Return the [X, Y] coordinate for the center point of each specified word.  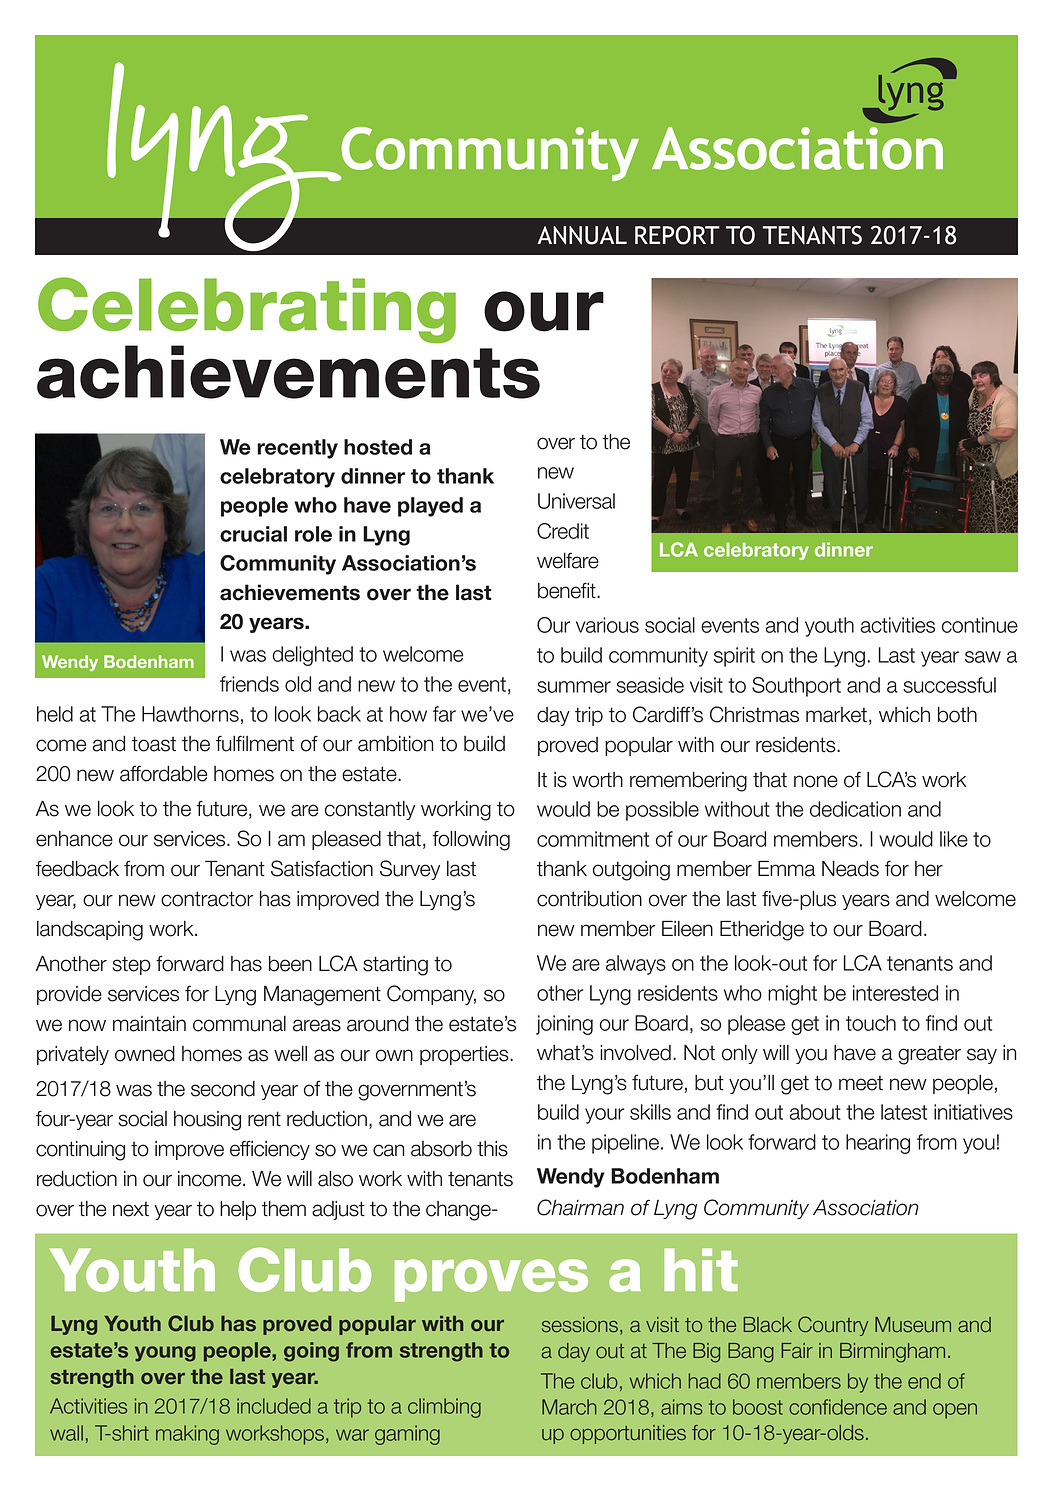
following [471, 840]
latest [904, 1112]
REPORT [677, 235]
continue [980, 625]
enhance [74, 839]
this [492, 1149]
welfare [568, 561]
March [569, 1407]
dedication [855, 809]
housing [207, 1121]
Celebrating [247, 311]
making [187, 1435]
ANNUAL [582, 235]
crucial [253, 534]
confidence [838, 1407]
